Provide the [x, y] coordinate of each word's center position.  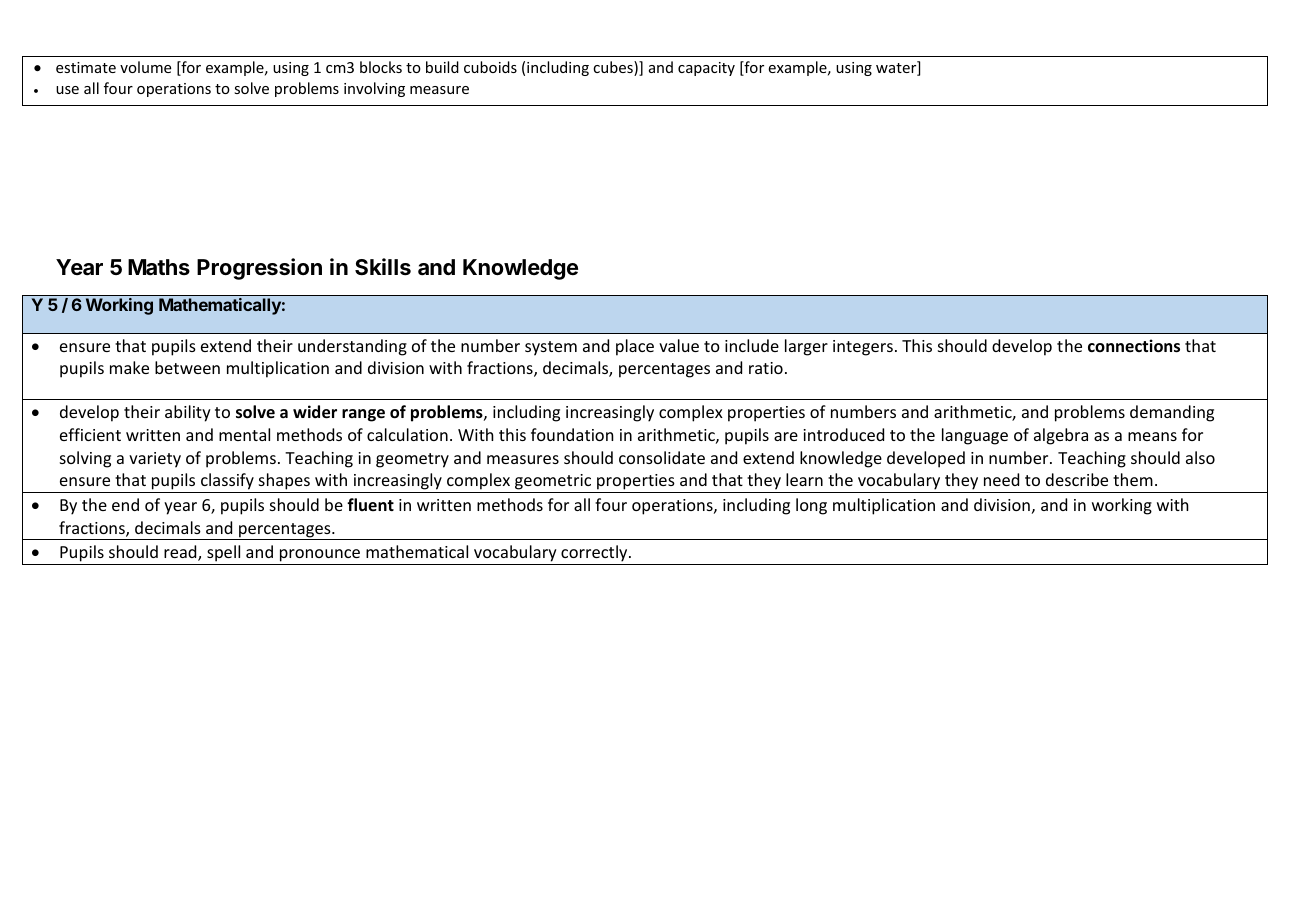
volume [145, 67]
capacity [706, 69]
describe [1077, 479]
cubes [614, 68]
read [181, 553]
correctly [595, 553]
